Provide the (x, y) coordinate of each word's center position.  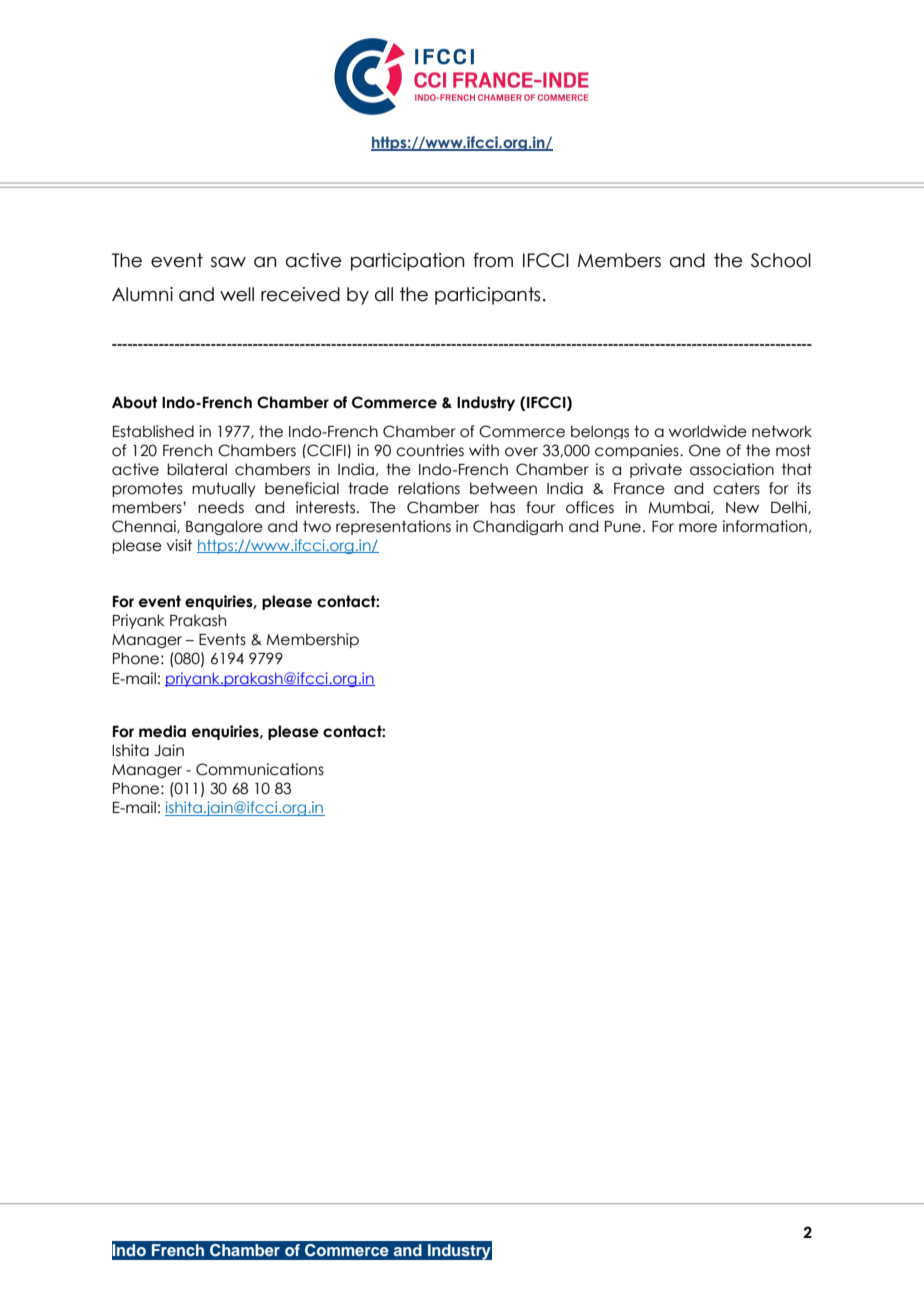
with (484, 450)
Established (153, 431)
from (493, 260)
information (765, 526)
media (162, 731)
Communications (260, 769)
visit (179, 545)
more (698, 528)
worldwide (708, 431)
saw (228, 262)
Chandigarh (518, 527)
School (781, 260)
